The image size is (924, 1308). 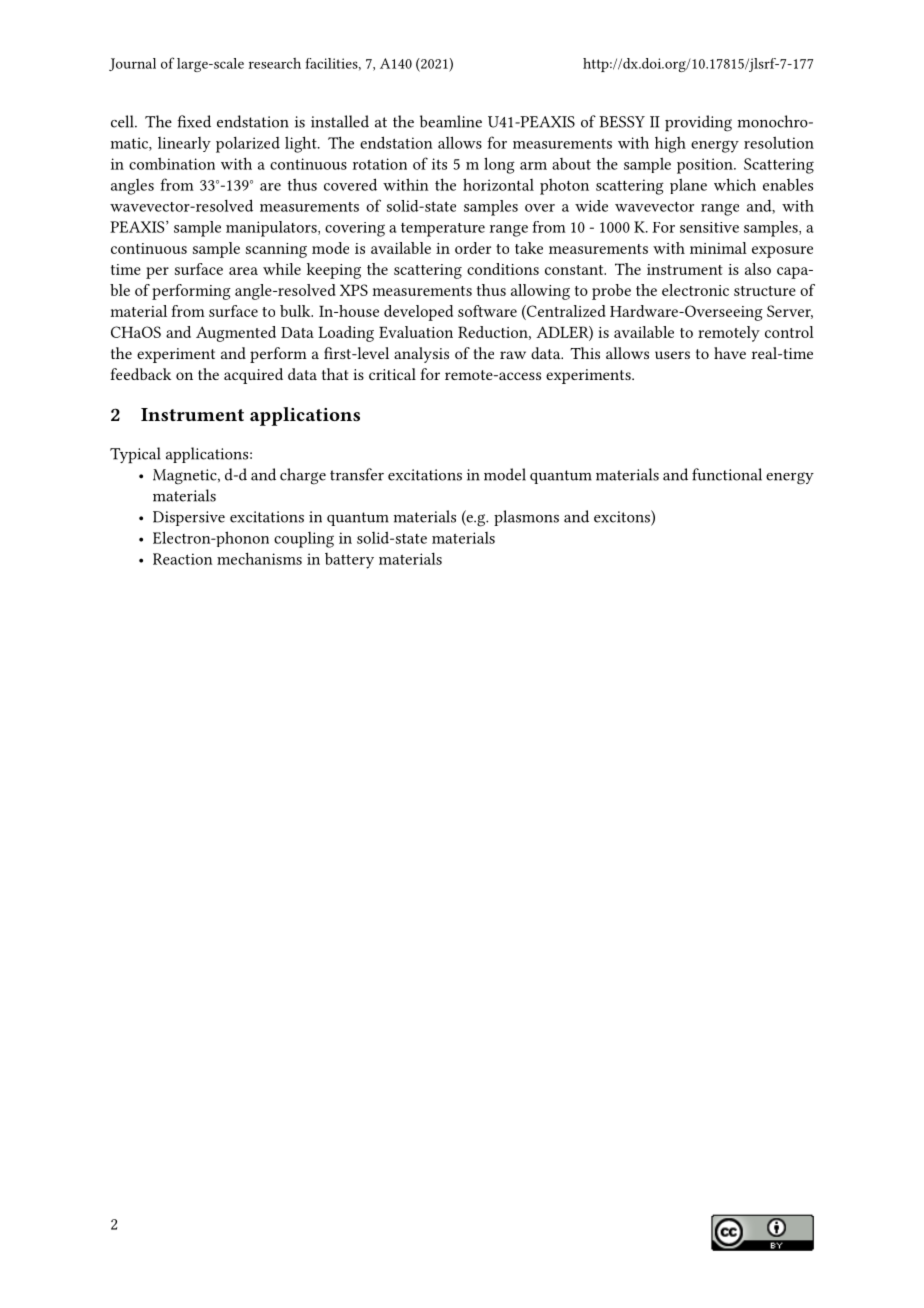 What do you see at coordinates (487, 311) in the screenshot?
I see `software` at bounding box center [487, 311].
